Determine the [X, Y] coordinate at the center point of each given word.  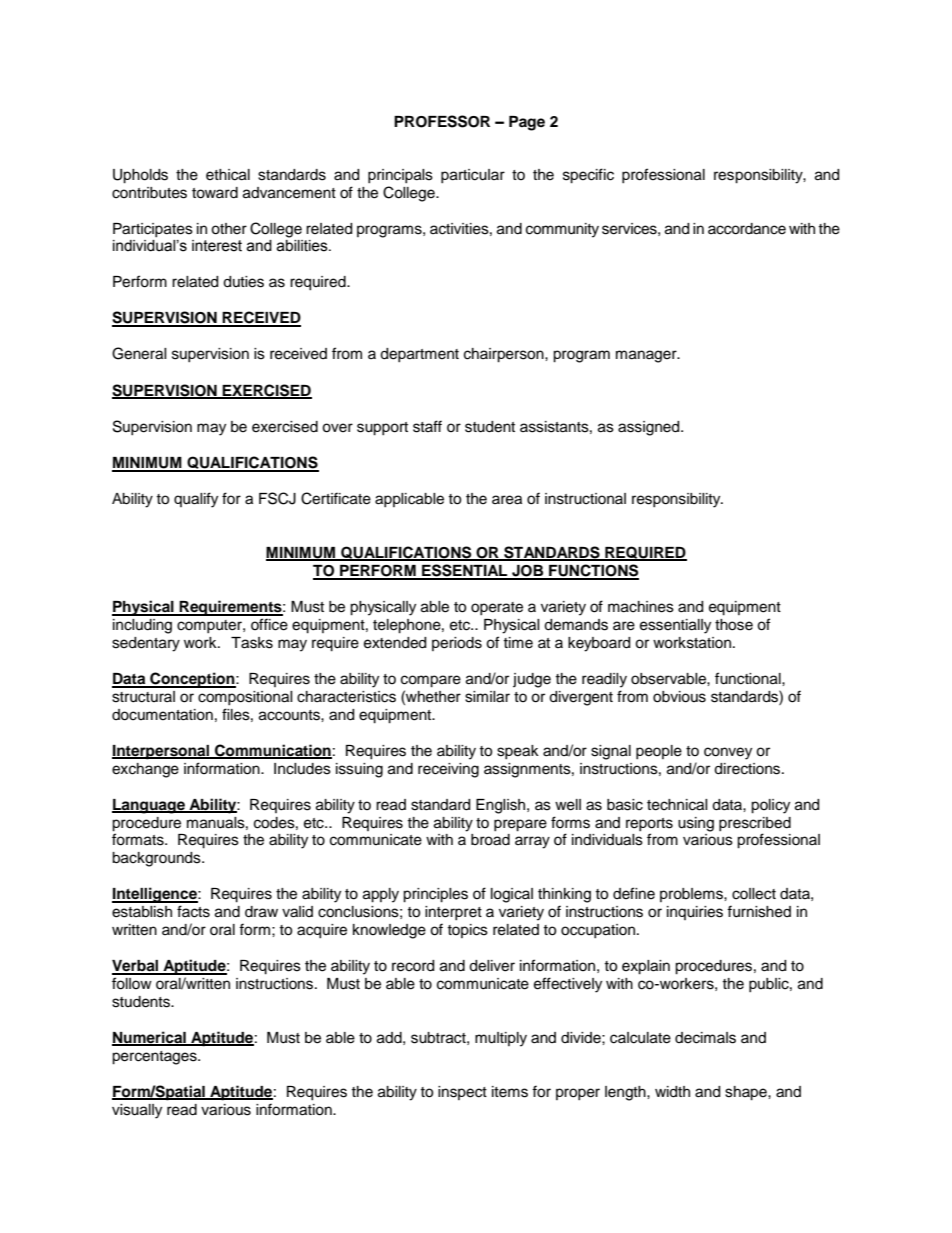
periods [457, 644]
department [419, 355]
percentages [155, 1058]
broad [490, 840]
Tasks [252, 643]
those [734, 625]
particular [473, 176]
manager [647, 356]
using [696, 824]
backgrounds [157, 859]
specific [588, 176]
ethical [228, 175]
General [139, 353]
